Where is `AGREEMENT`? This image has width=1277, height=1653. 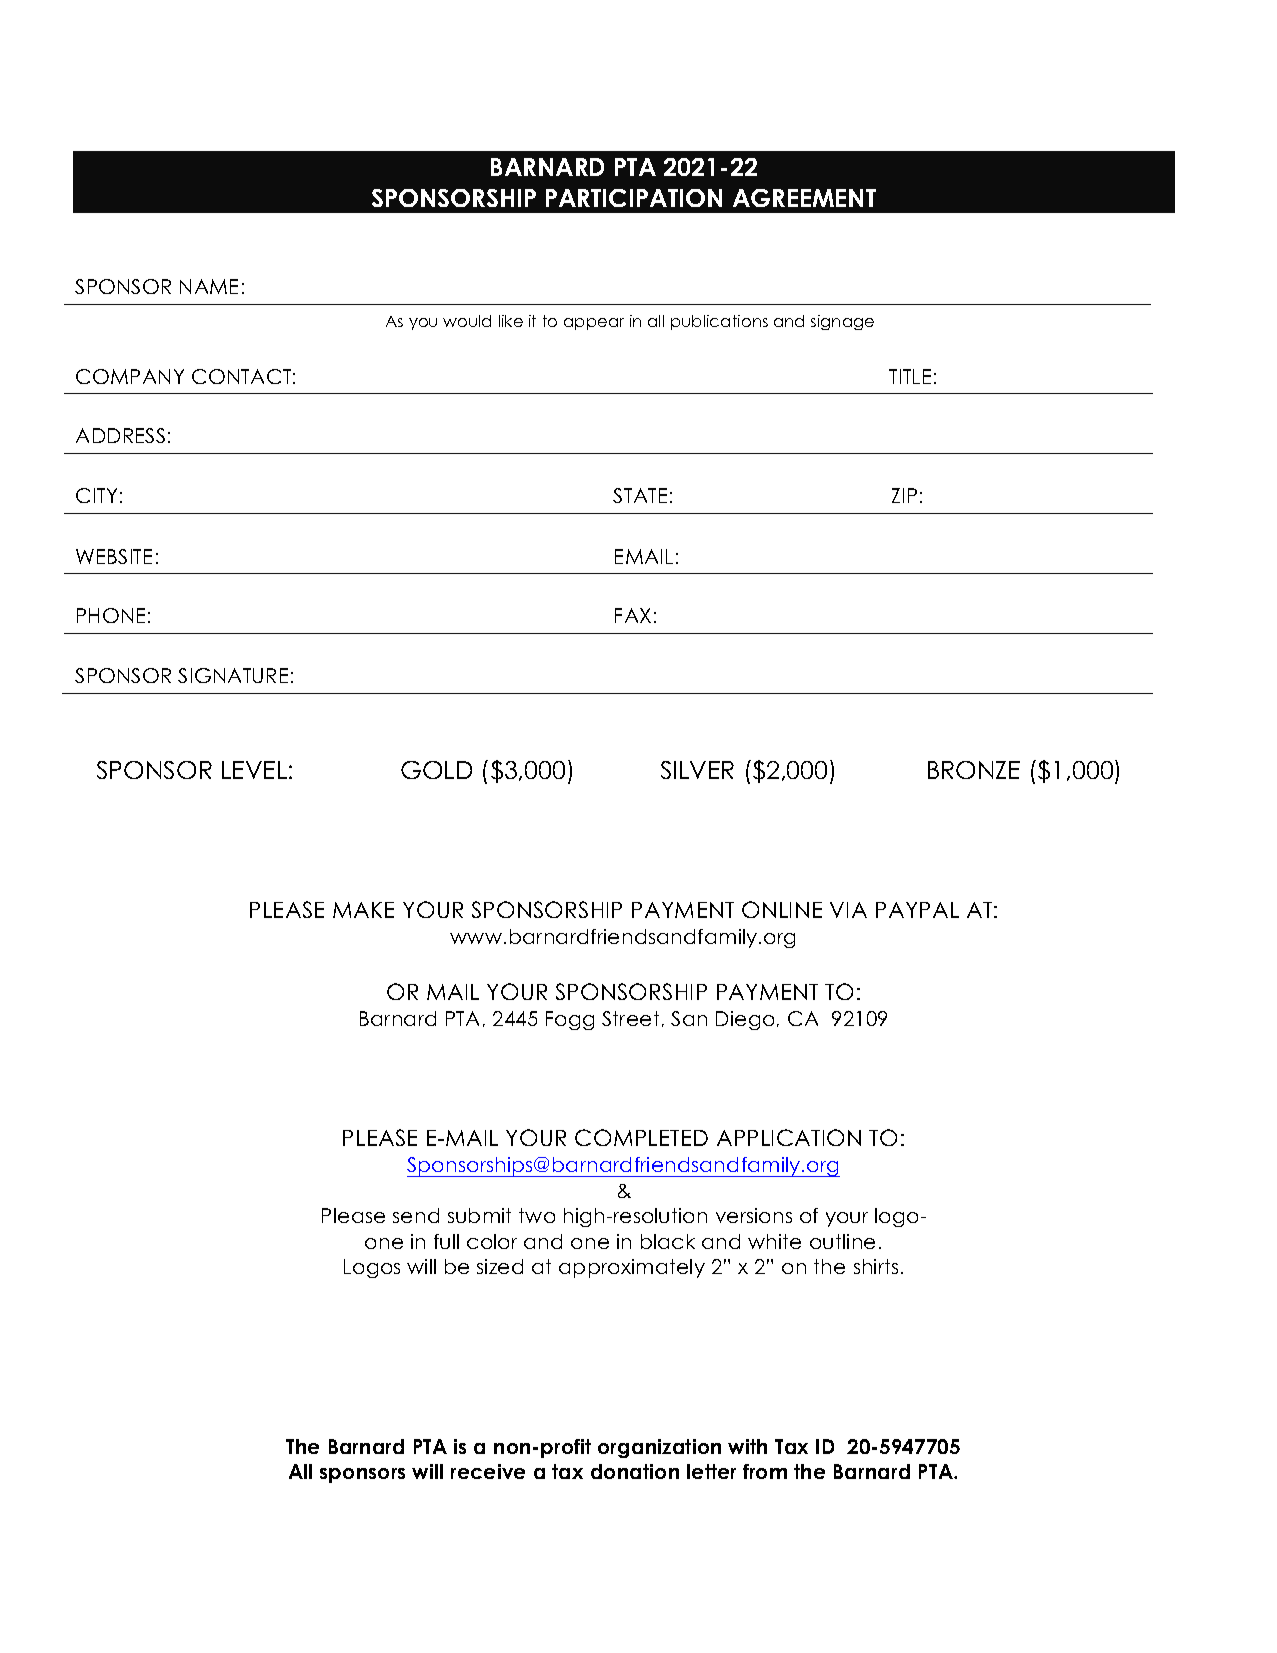
AGREEMENT is located at coordinates (804, 198).
